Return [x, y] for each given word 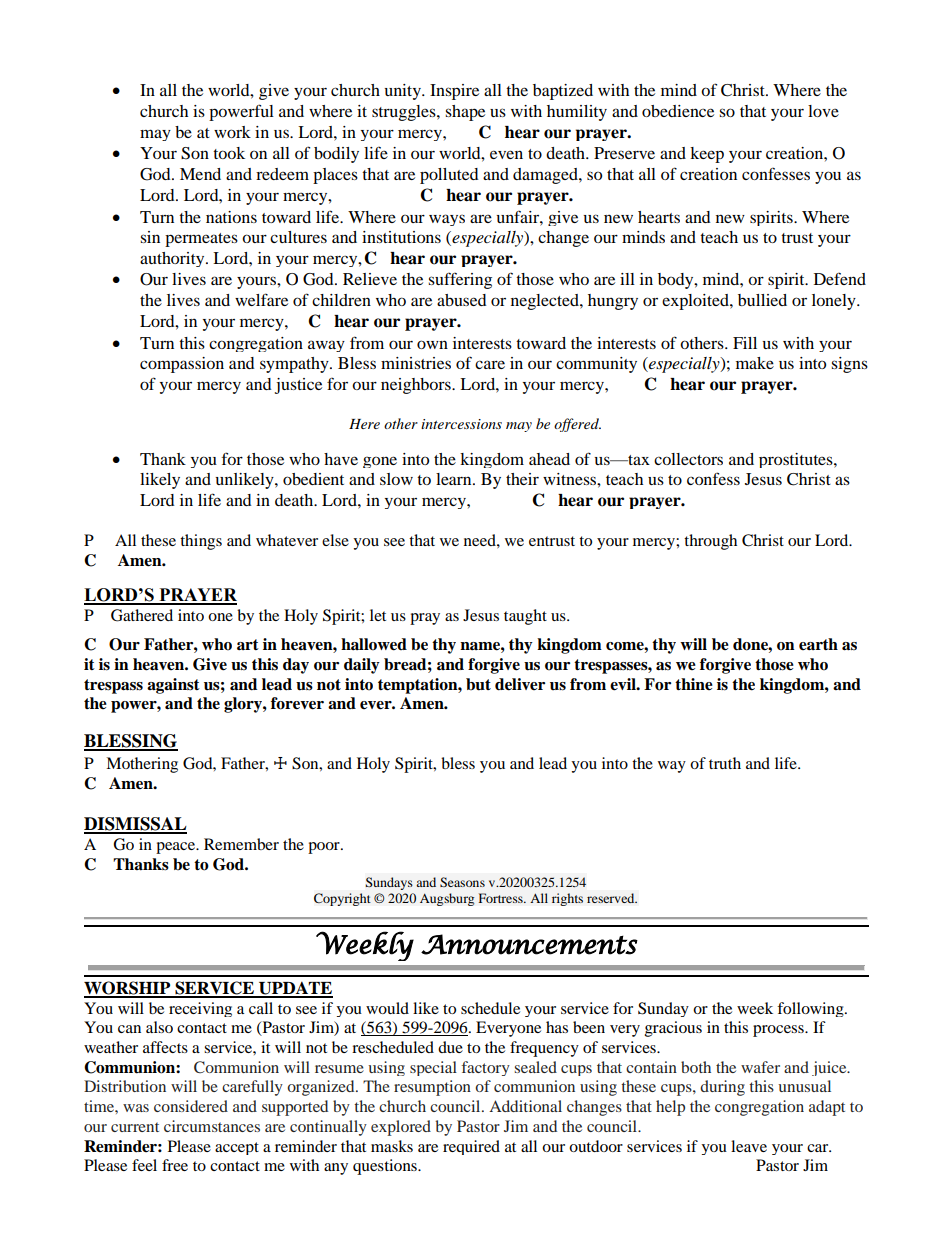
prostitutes [797, 460]
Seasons [462, 882]
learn [455, 479]
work [232, 132]
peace [177, 848]
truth [725, 763]
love [823, 111]
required [471, 1147]
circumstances [212, 1126]
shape [465, 113]
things [201, 542]
